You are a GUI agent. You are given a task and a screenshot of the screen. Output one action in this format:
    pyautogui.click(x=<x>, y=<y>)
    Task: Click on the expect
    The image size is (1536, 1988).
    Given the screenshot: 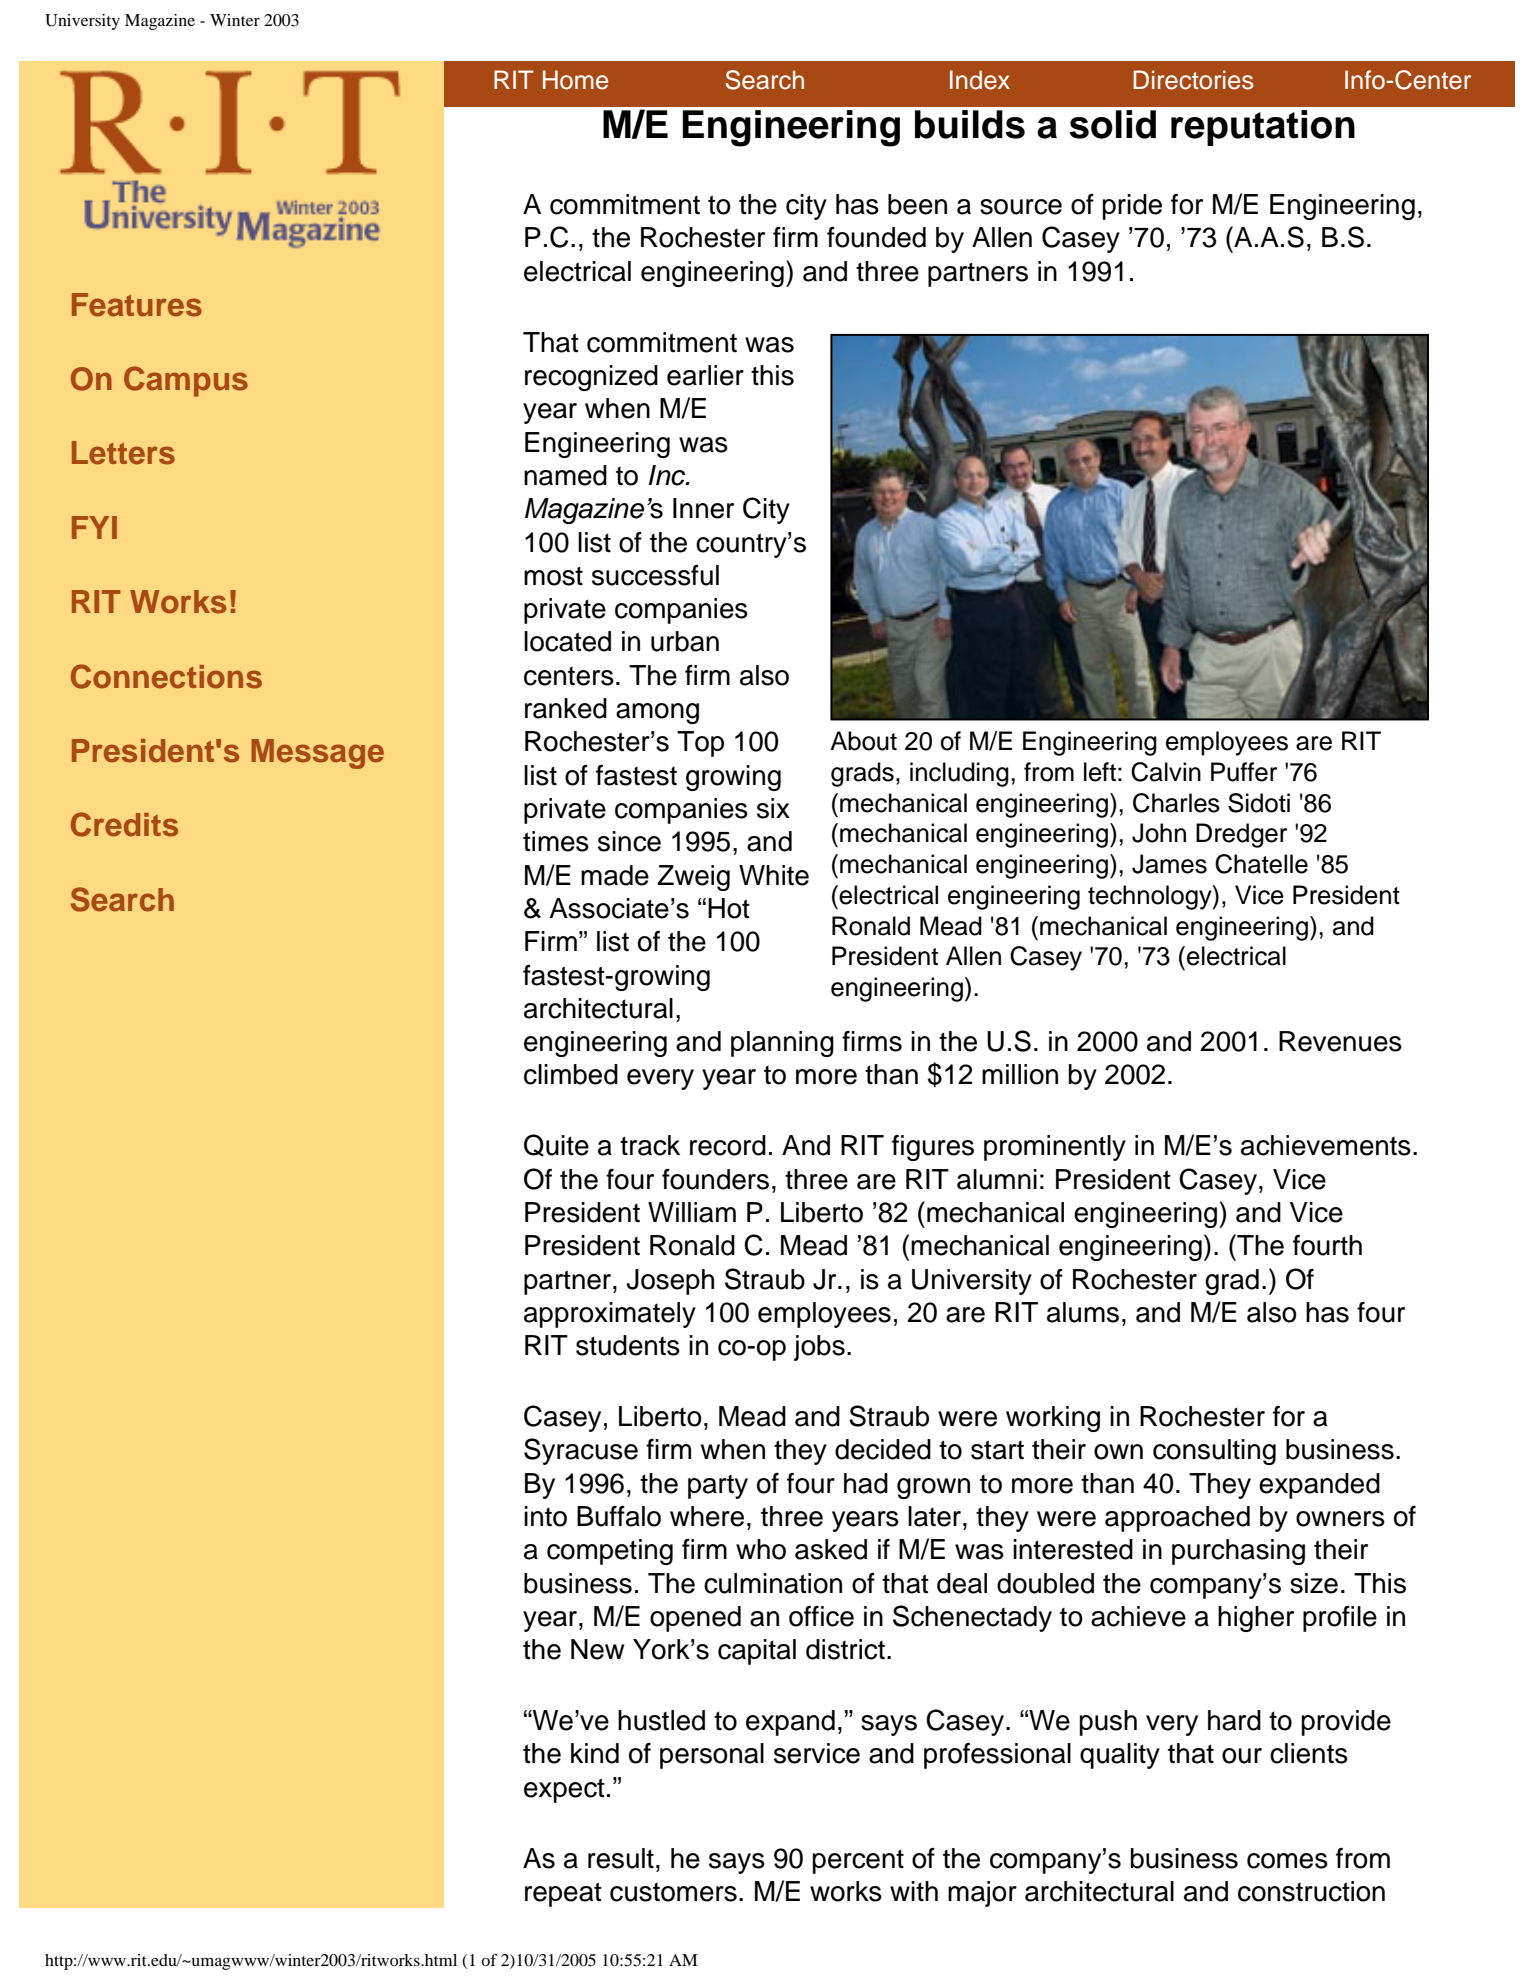 What is the action you would take?
    pyautogui.click(x=564, y=1790)
